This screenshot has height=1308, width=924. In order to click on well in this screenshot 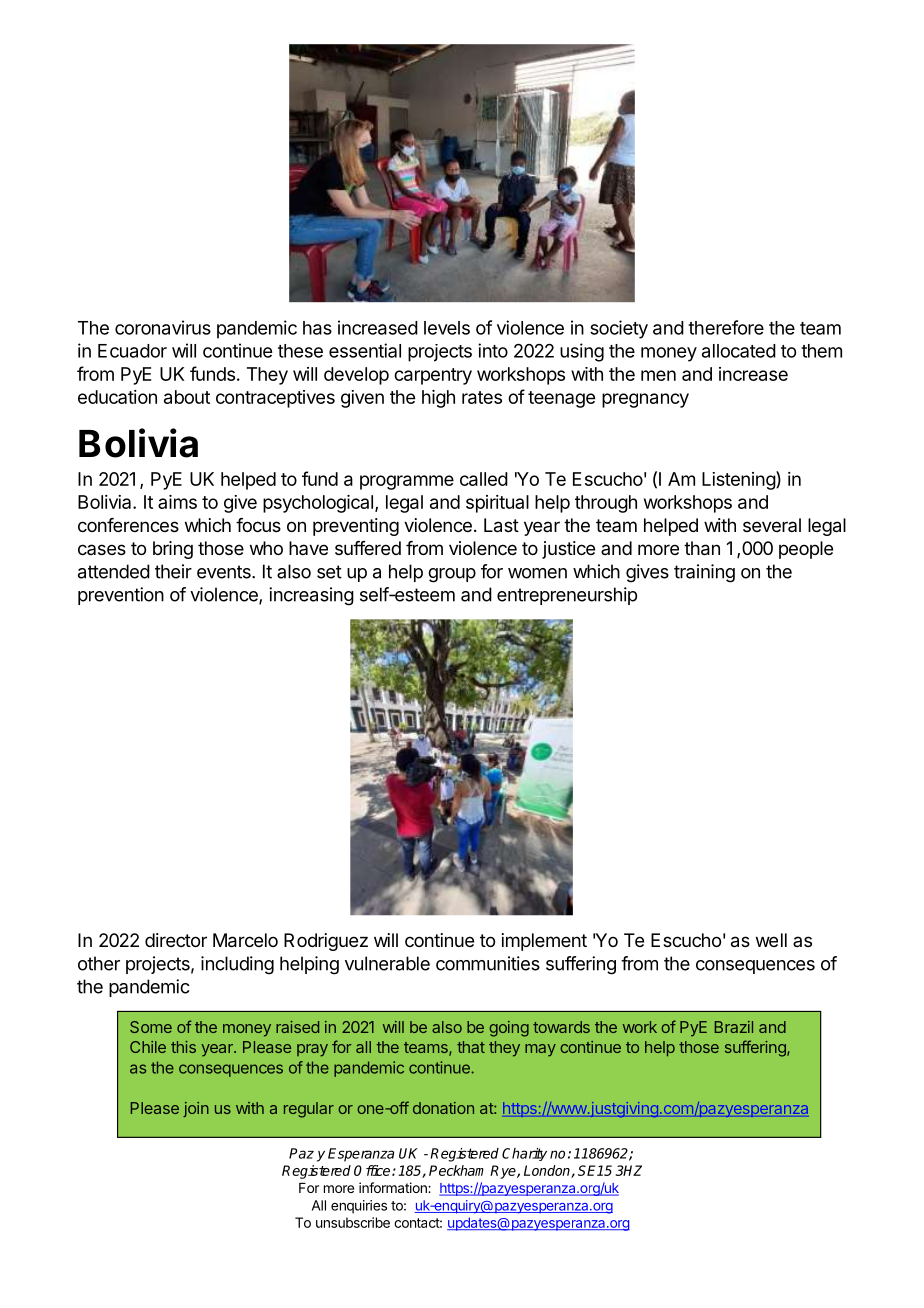, I will do `click(771, 940)`.
